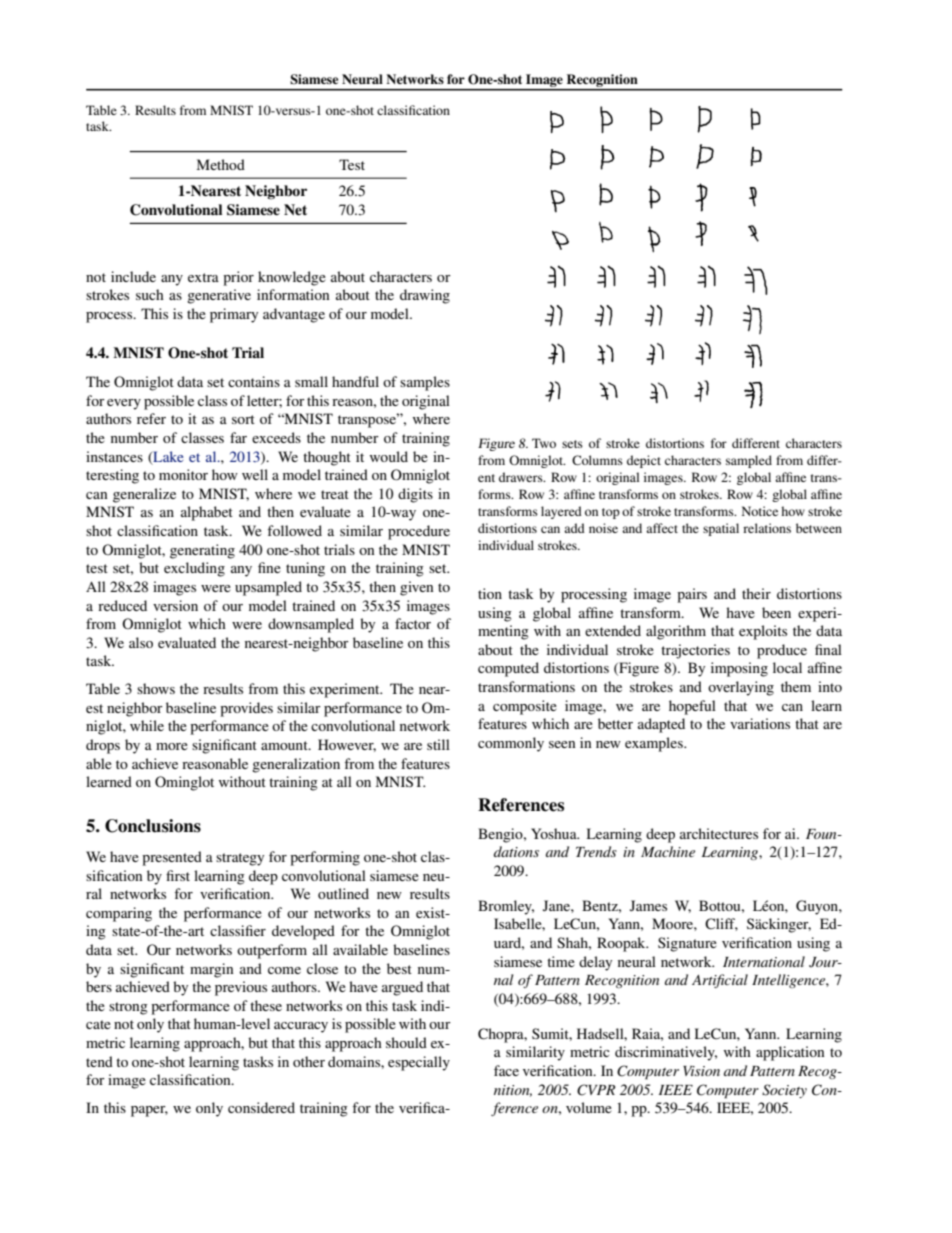 Image resolution: width=952 pixels, height=1233 pixels. What do you see at coordinates (254, 381) in the page?
I see `contains` at bounding box center [254, 381].
